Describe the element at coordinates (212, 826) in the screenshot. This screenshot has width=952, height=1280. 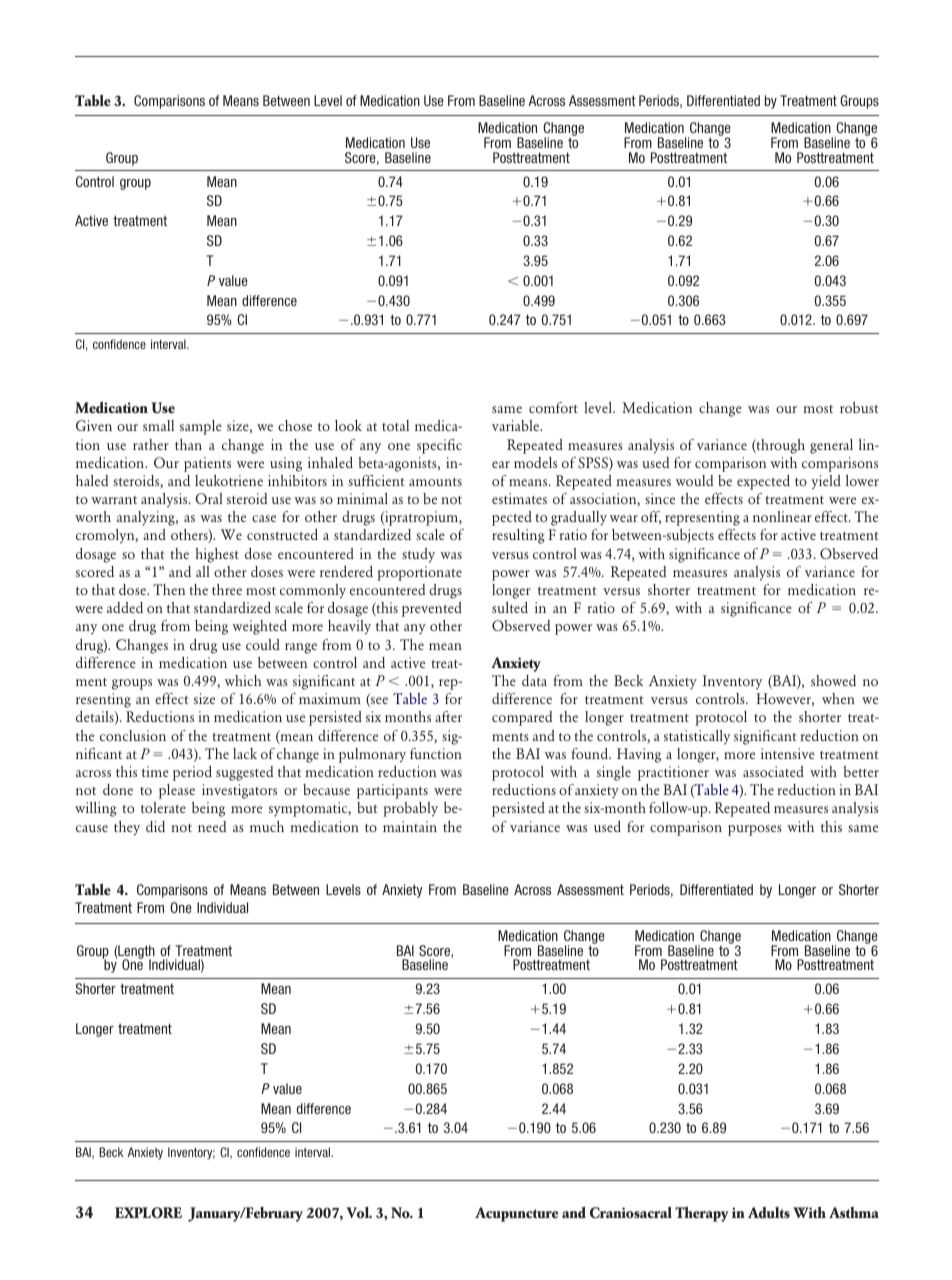
I see `need` at that location.
